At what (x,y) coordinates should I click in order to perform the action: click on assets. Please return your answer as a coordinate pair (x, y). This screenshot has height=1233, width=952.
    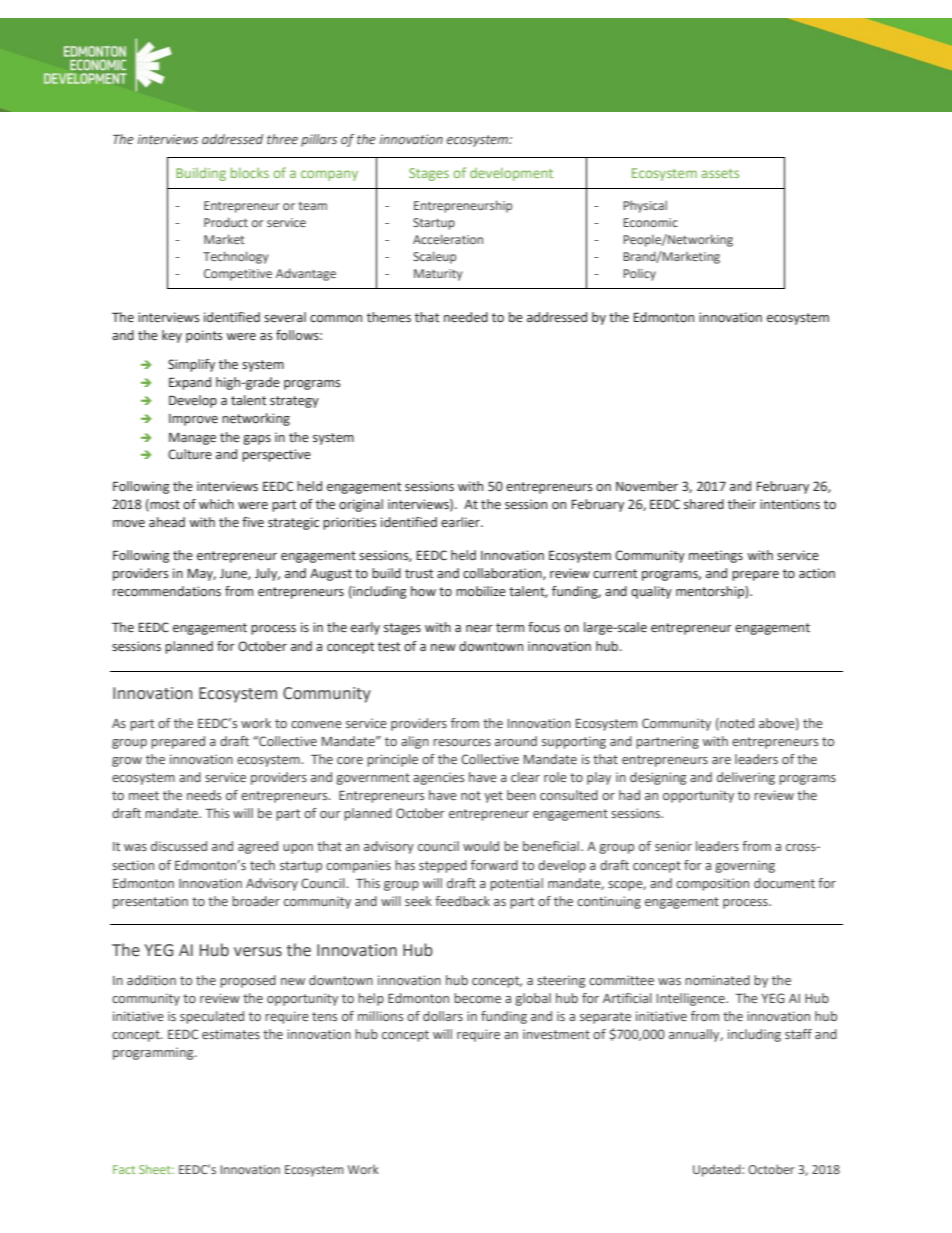
    Looking at the image, I should click on (720, 173).
